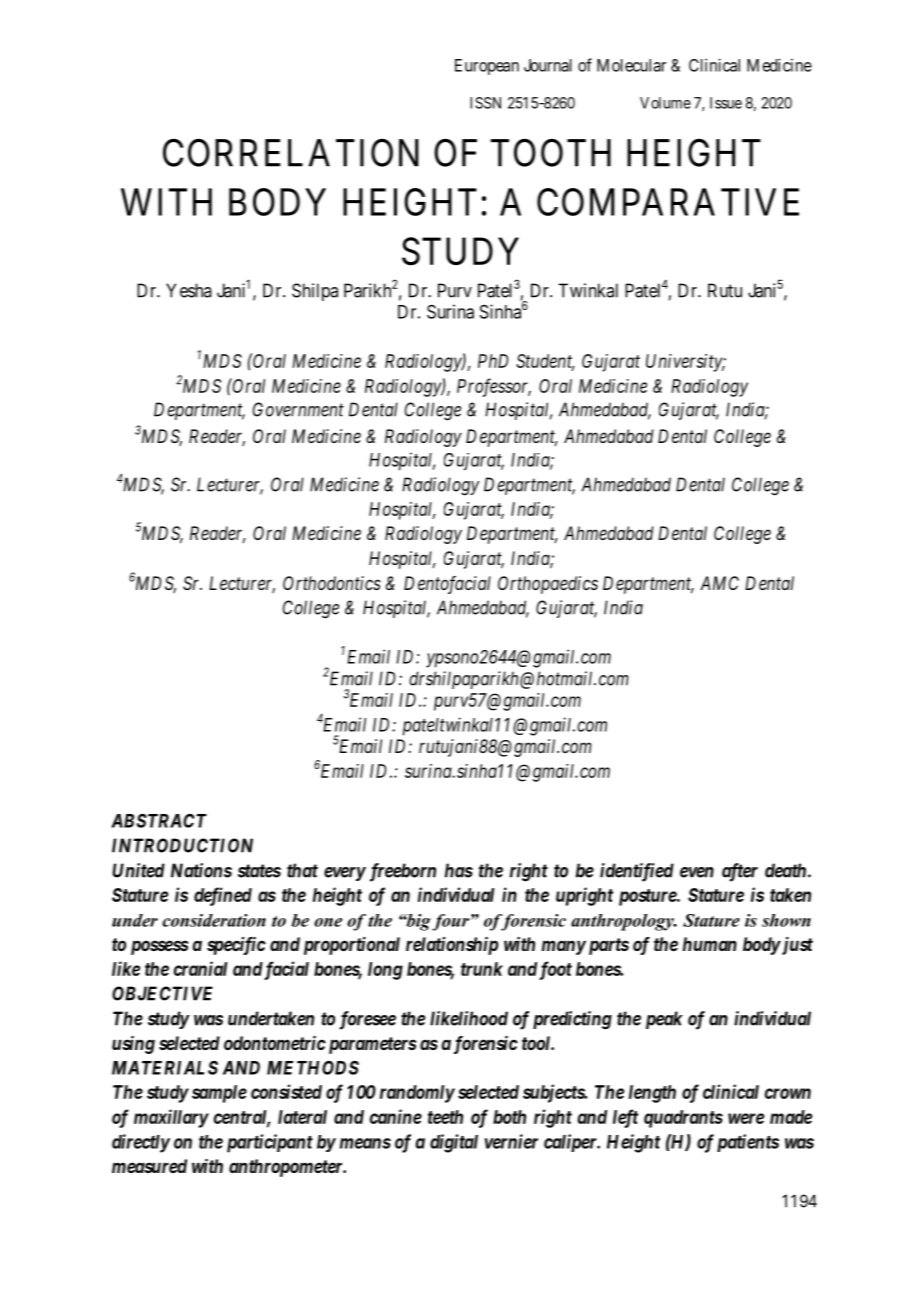 Image resolution: width=924 pixels, height=1308 pixels. Describe the element at coordinates (298, 409) in the screenshot. I see `Government` at that location.
